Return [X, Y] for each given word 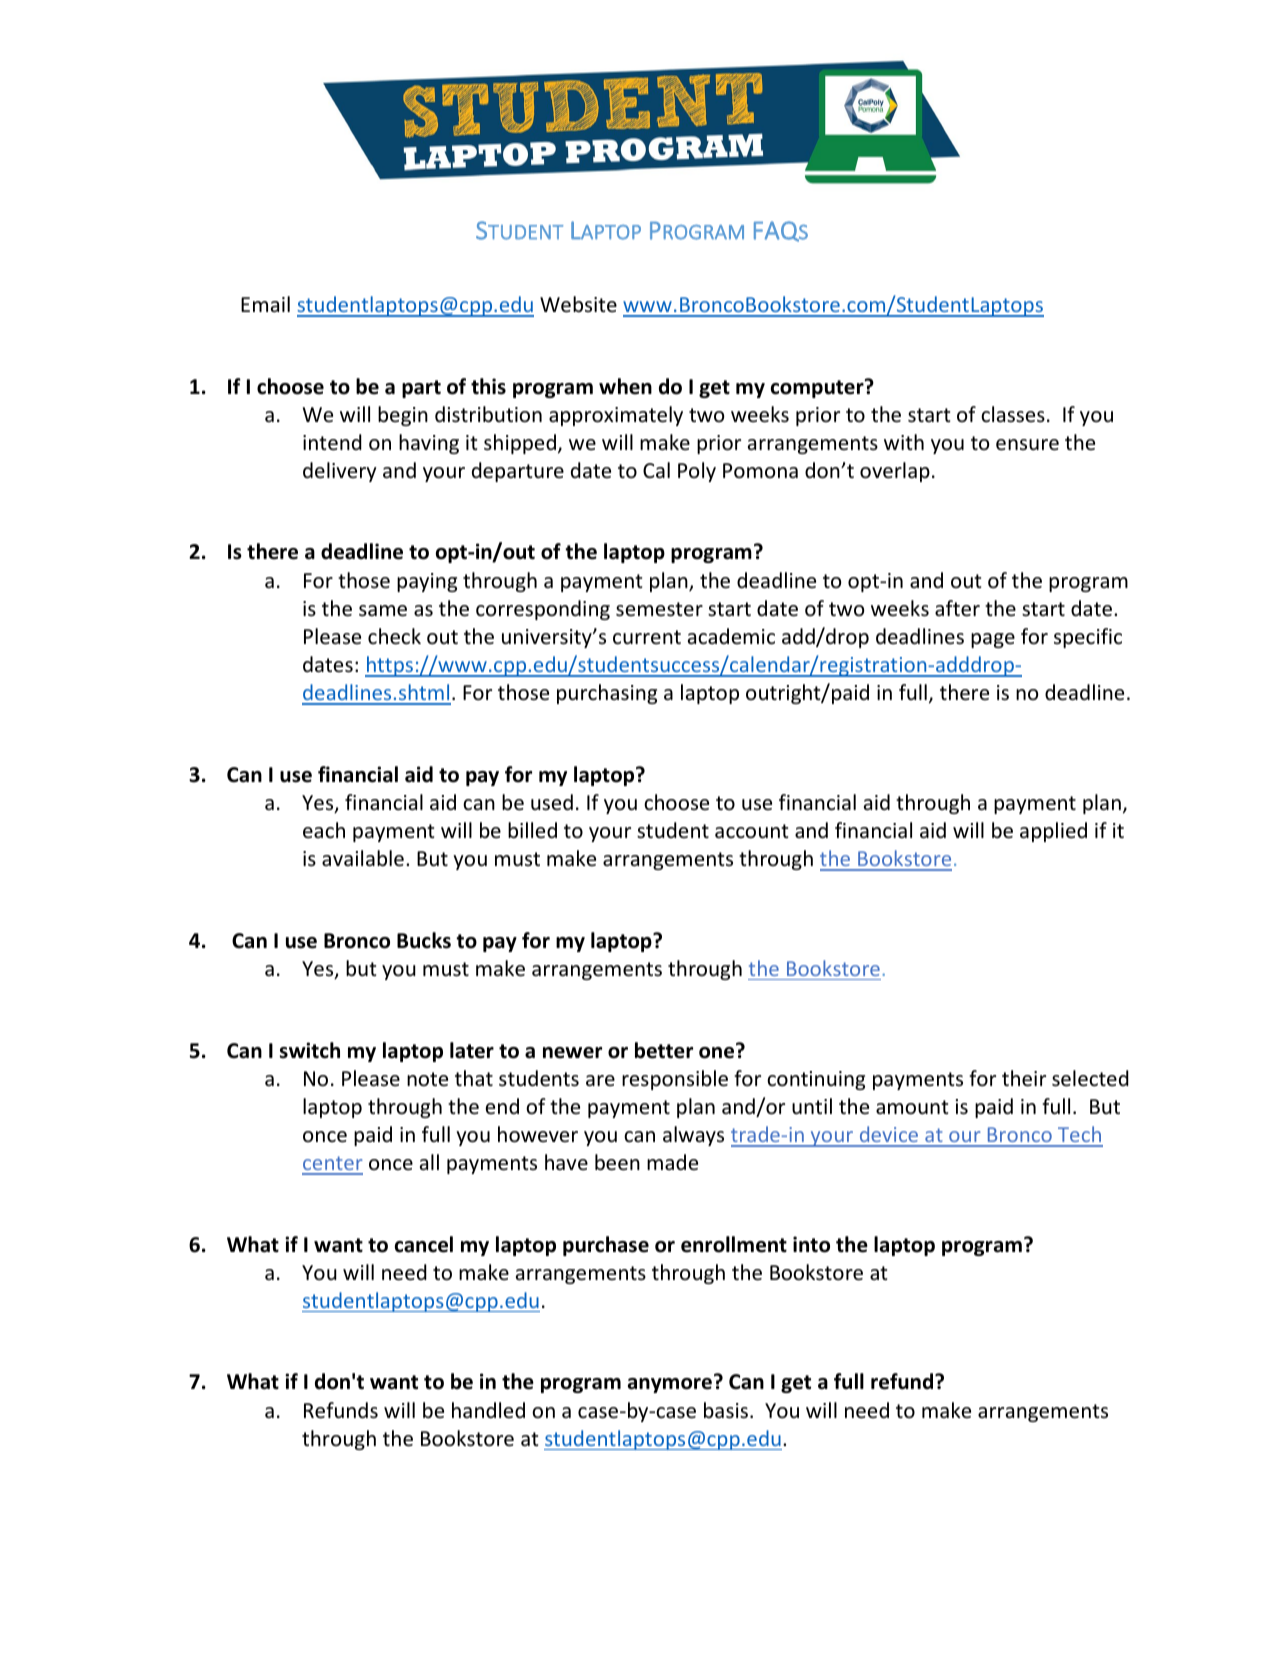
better [664, 1050]
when [625, 386]
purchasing [607, 694]
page [993, 640]
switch [310, 1050]
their [1024, 1078]
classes [1013, 414]
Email [265, 304]
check [394, 636]
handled [488, 1410]
